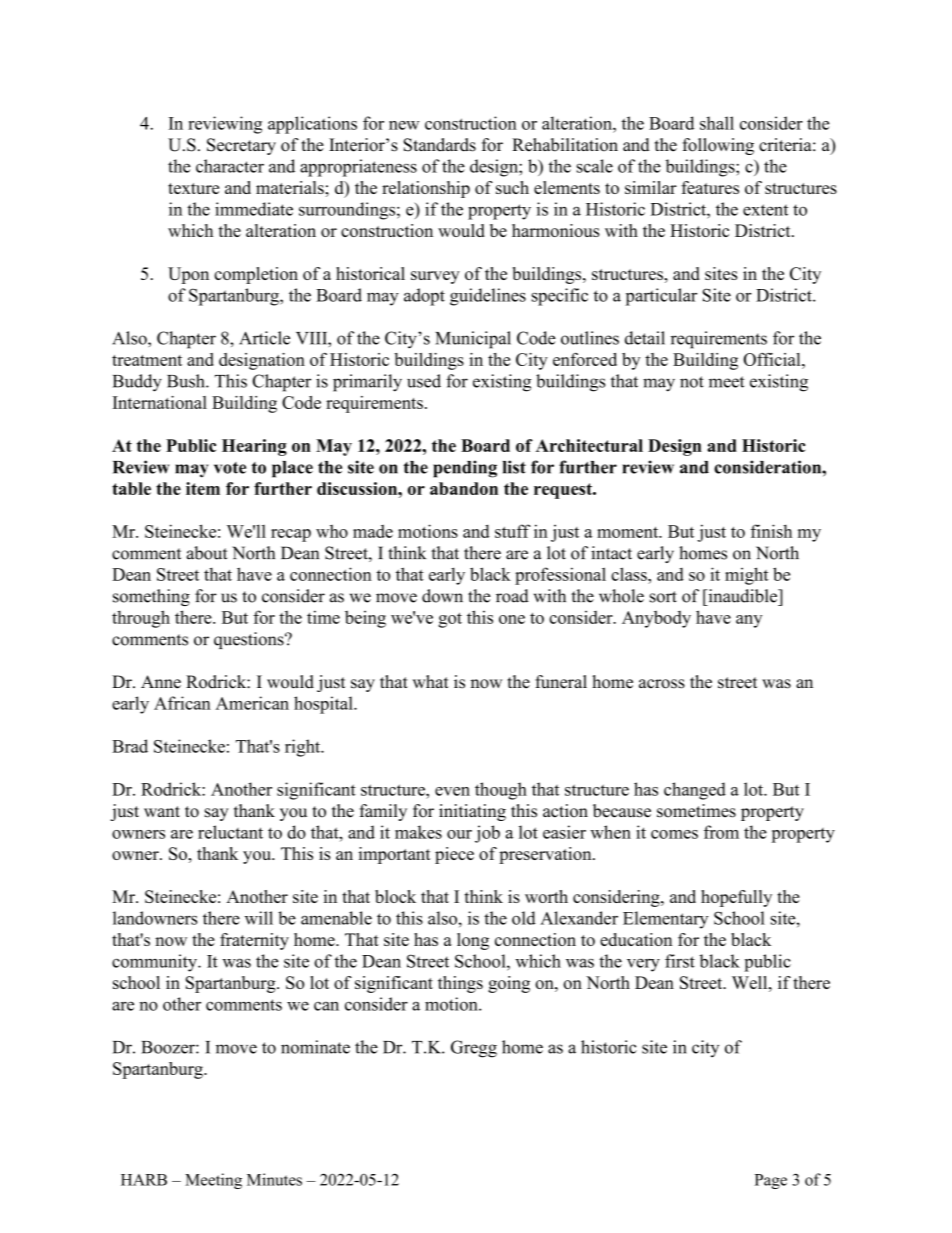 This screenshot has height=1233, width=952. What do you see at coordinates (144, 1180) in the screenshot?
I see `HARB` at bounding box center [144, 1180].
